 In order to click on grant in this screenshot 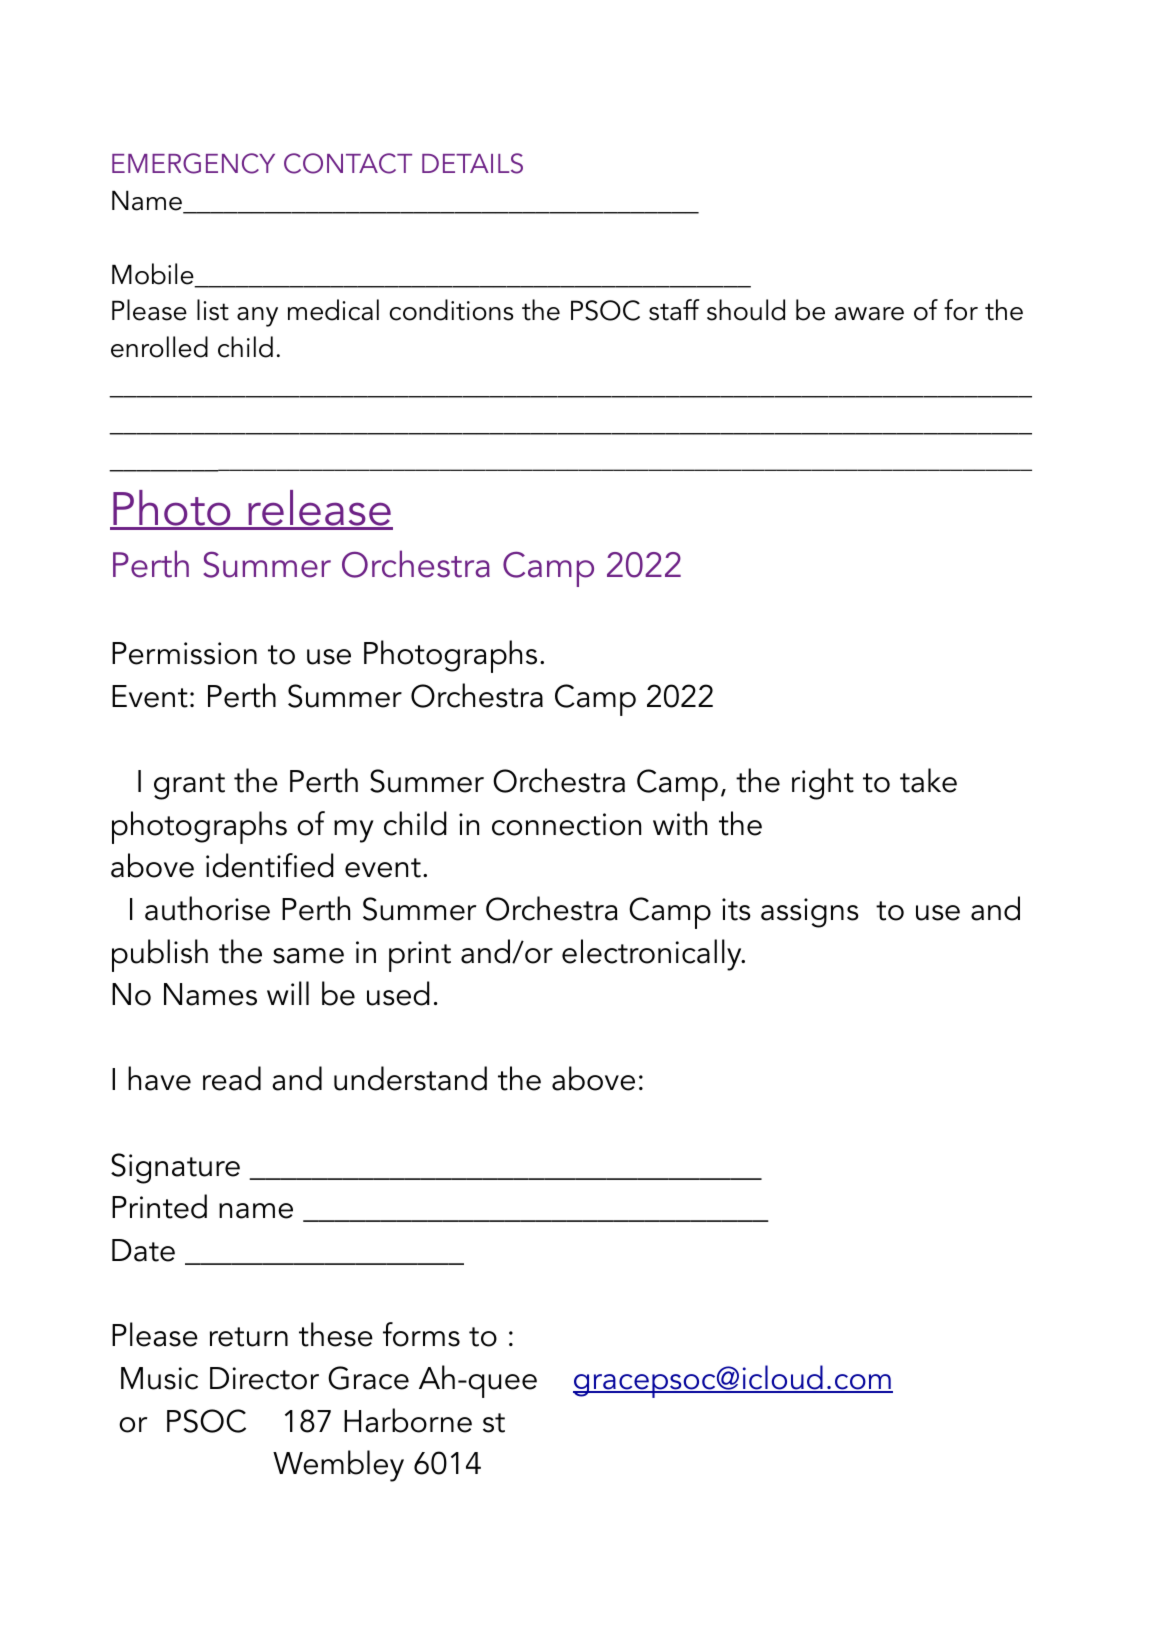, I will do `click(189, 786)`.
